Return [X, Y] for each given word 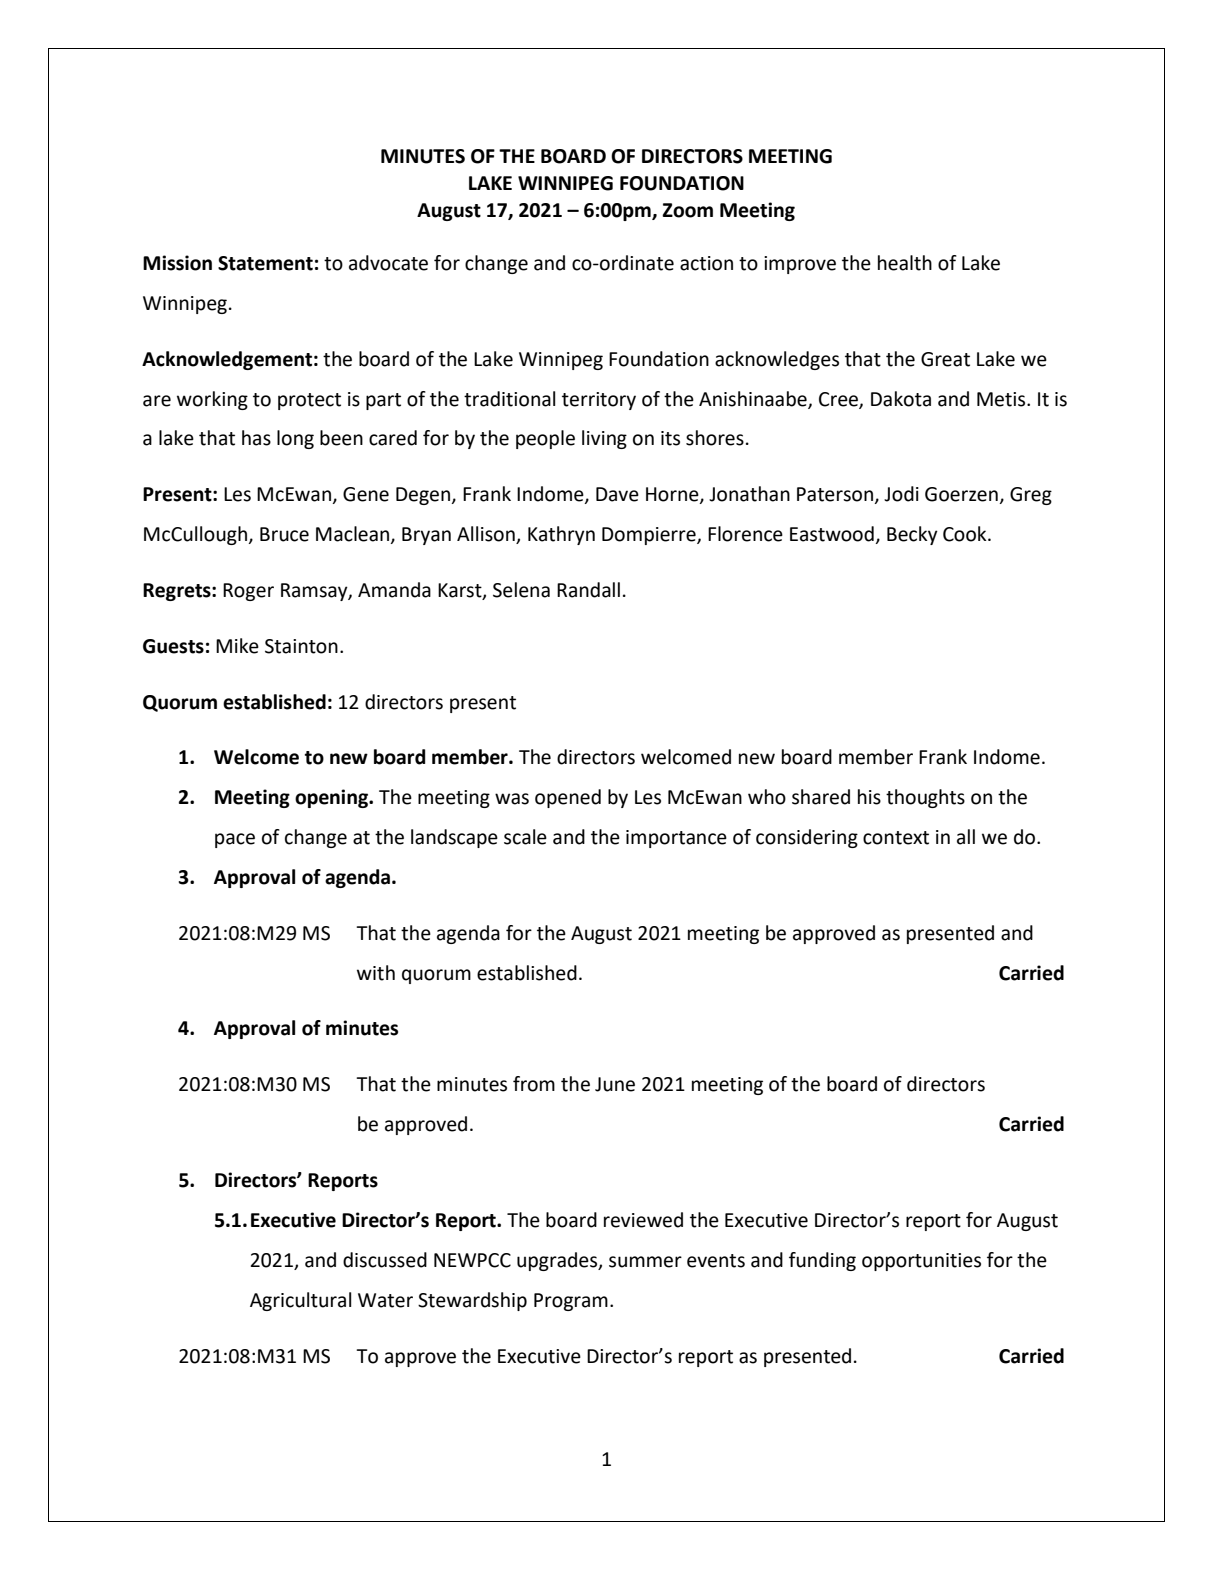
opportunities [921, 1262]
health [905, 263]
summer [645, 1262]
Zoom [687, 210]
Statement [265, 263]
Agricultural [300, 1301]
